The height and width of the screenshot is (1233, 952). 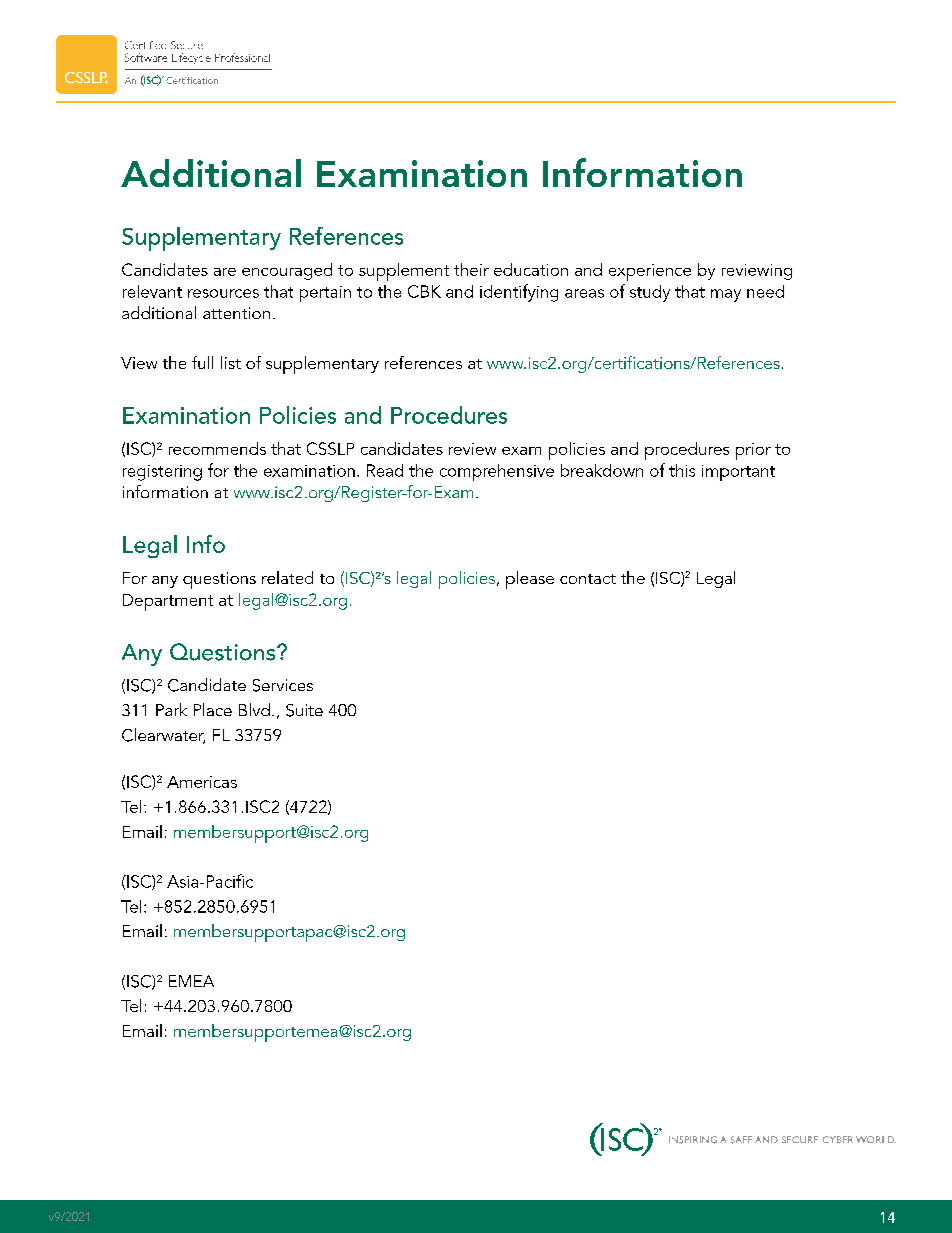 What do you see at coordinates (530, 580) in the screenshot?
I see `please` at bounding box center [530, 580].
